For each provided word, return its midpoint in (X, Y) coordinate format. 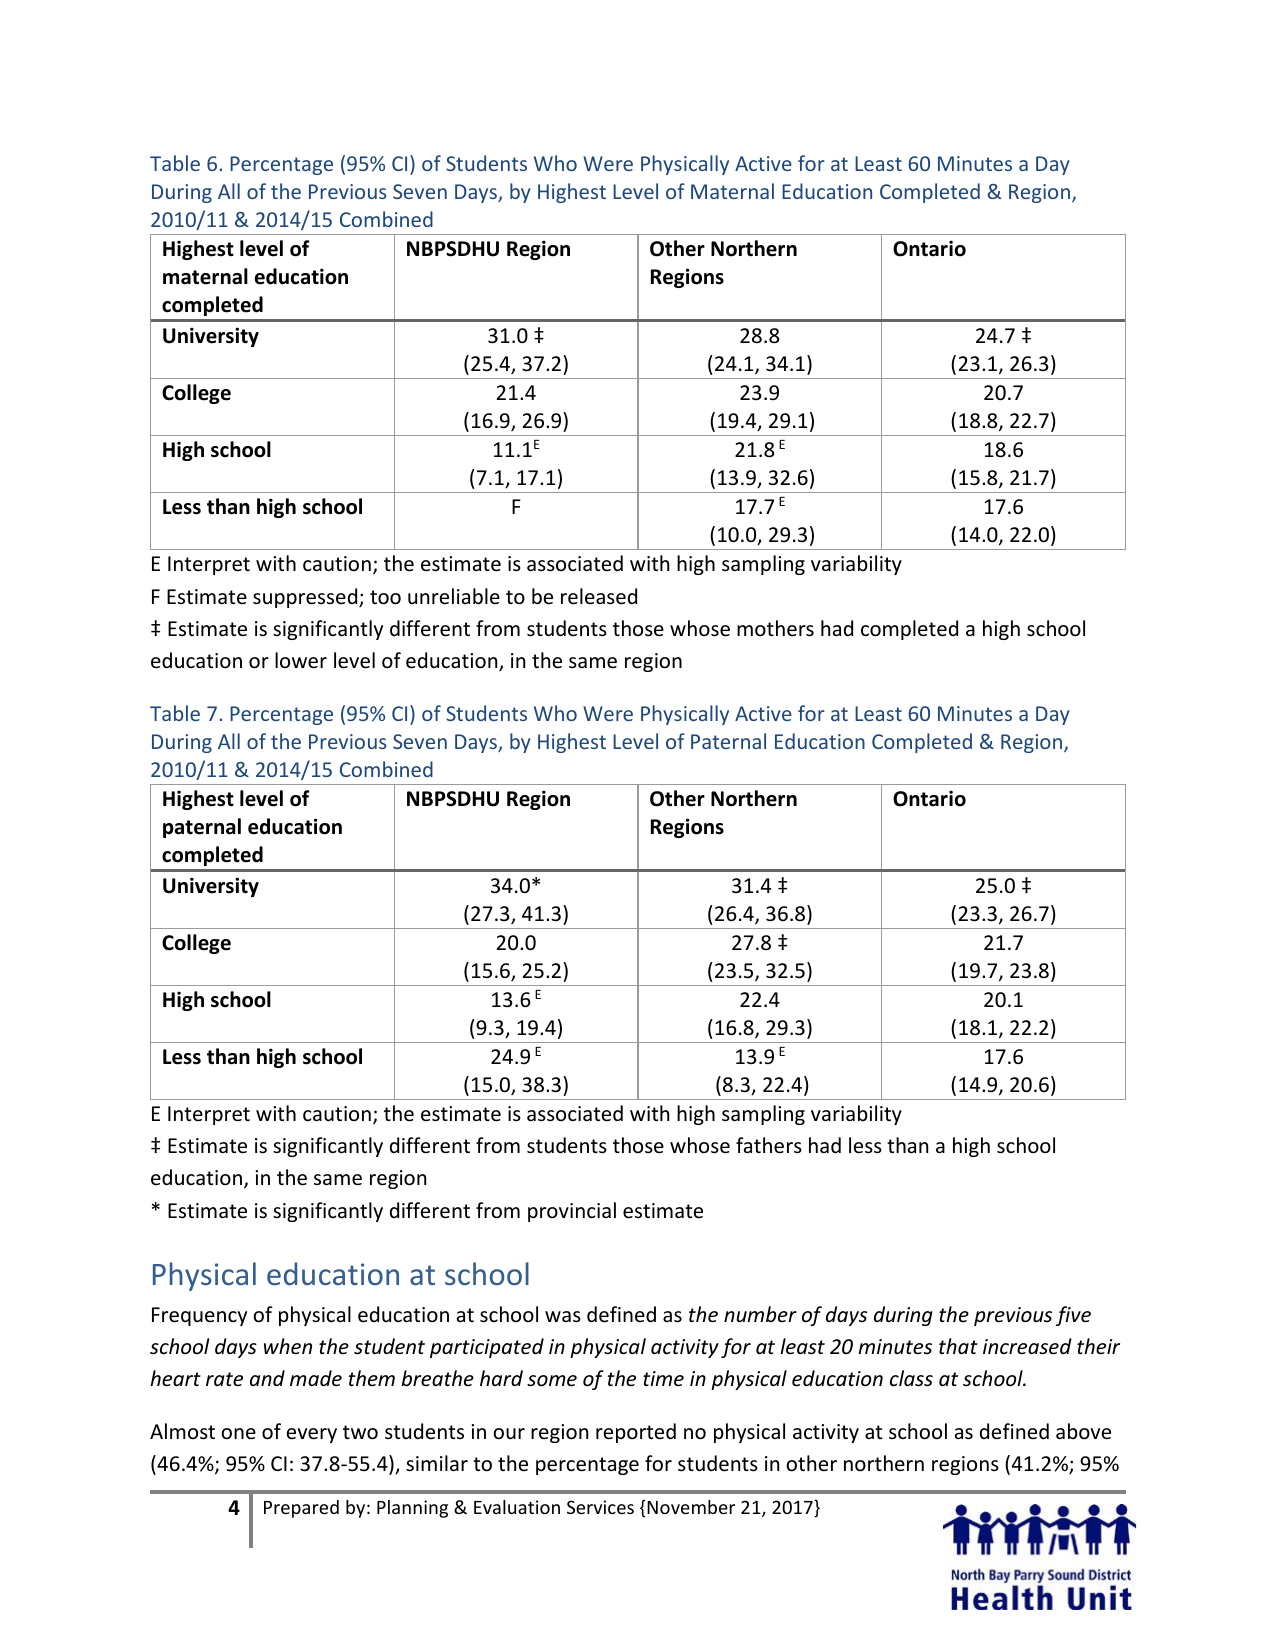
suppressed (306, 598)
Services (600, 1507)
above (1083, 1431)
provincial (572, 1212)
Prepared (301, 1509)
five (1073, 1316)
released (599, 596)
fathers (769, 1145)
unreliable (454, 596)
